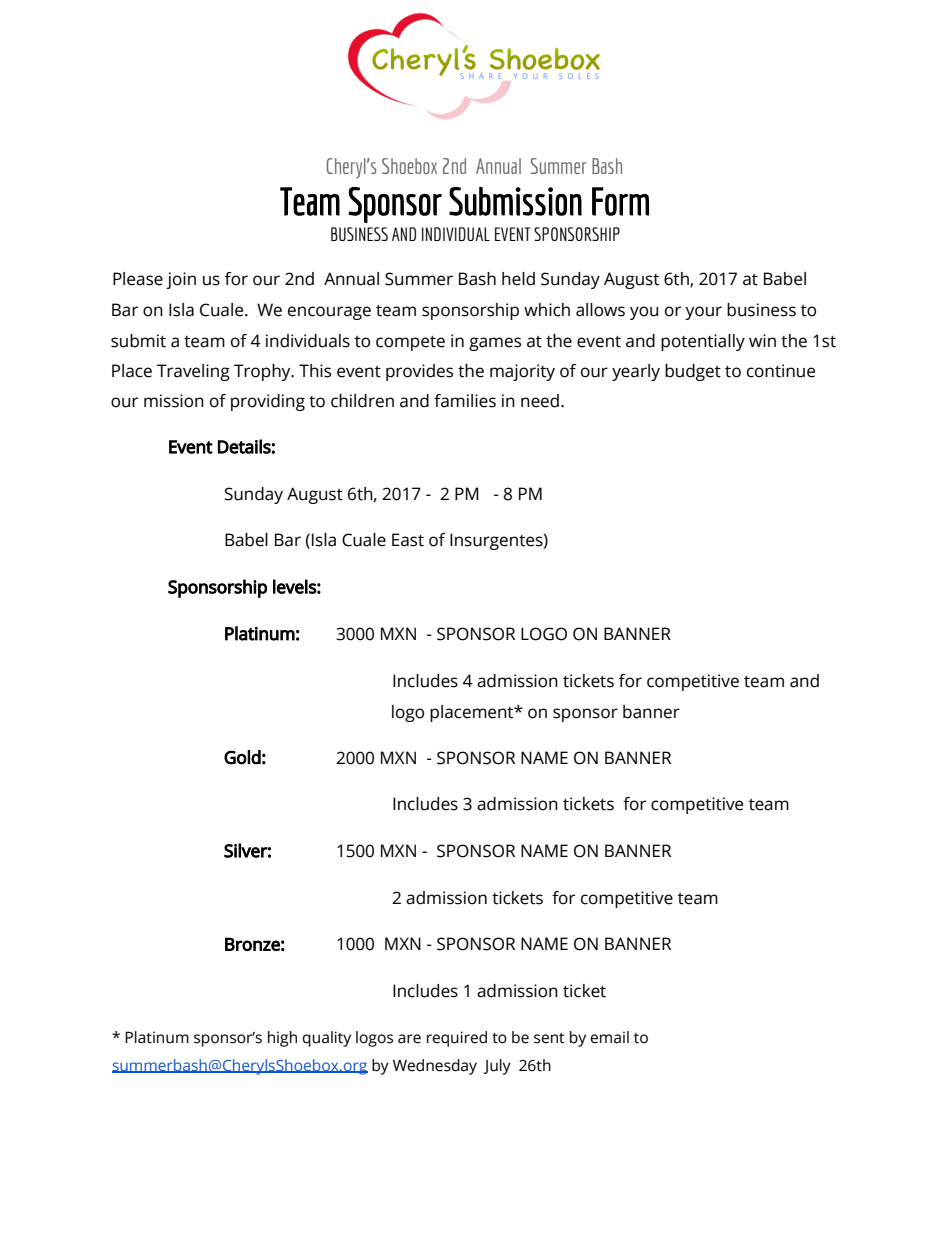 The width and height of the page is (952, 1233). What do you see at coordinates (326, 1039) in the page?
I see `quality` at bounding box center [326, 1039].
